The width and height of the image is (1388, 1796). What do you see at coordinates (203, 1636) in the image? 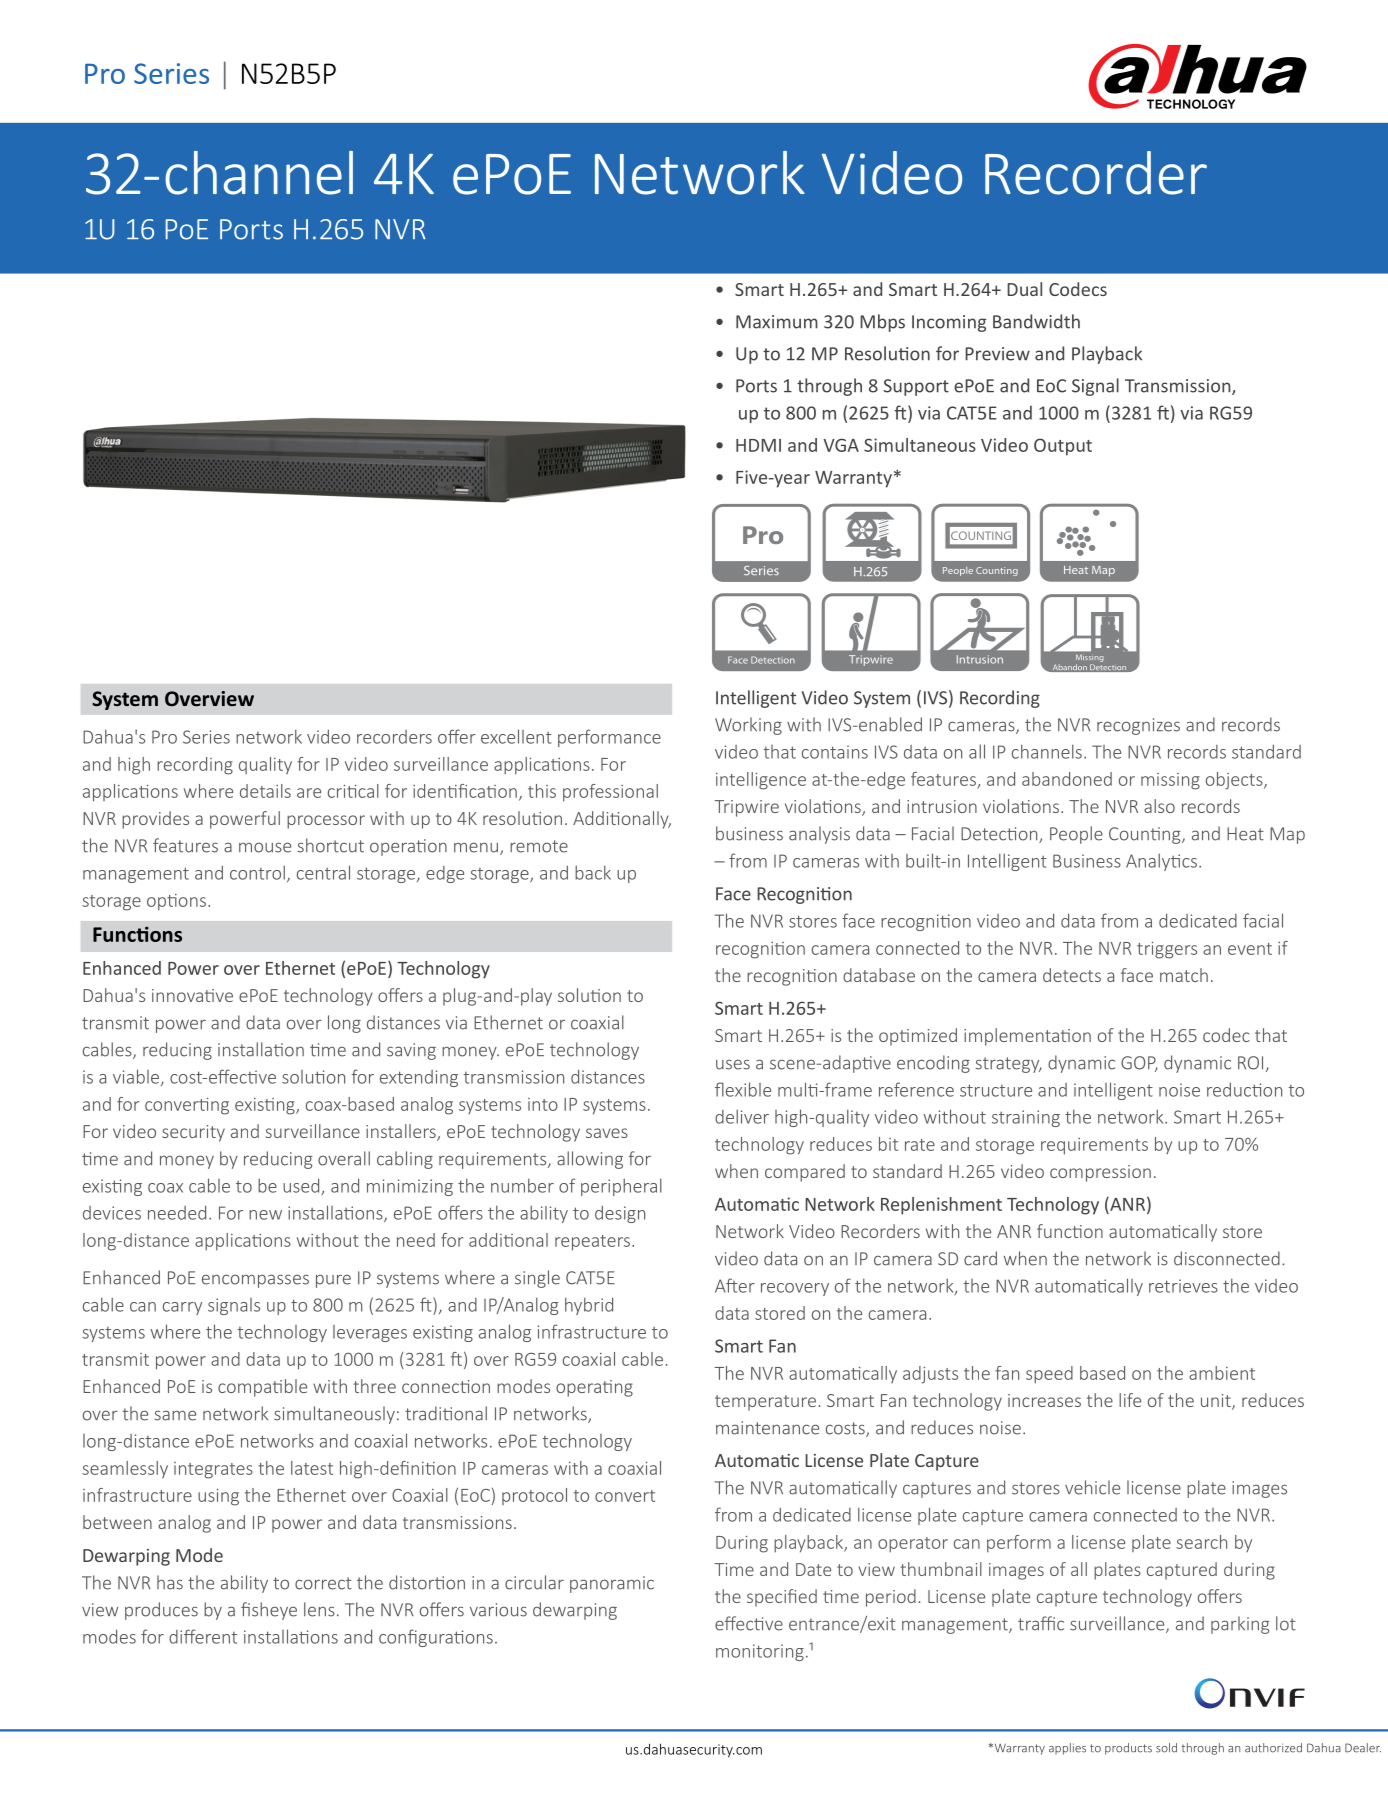
I see `different` at bounding box center [203, 1636].
